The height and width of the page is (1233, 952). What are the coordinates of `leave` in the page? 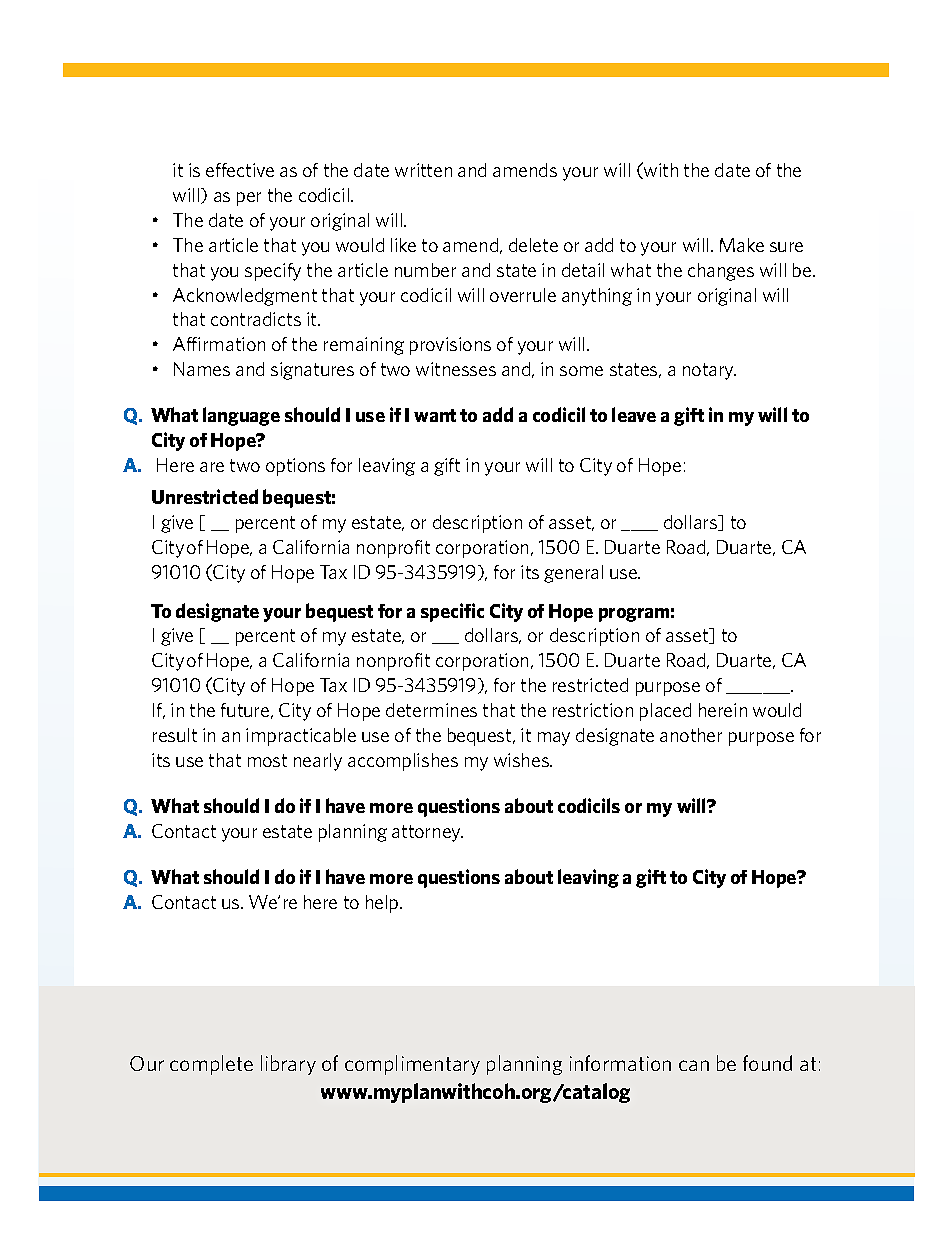 It's located at (634, 414).
